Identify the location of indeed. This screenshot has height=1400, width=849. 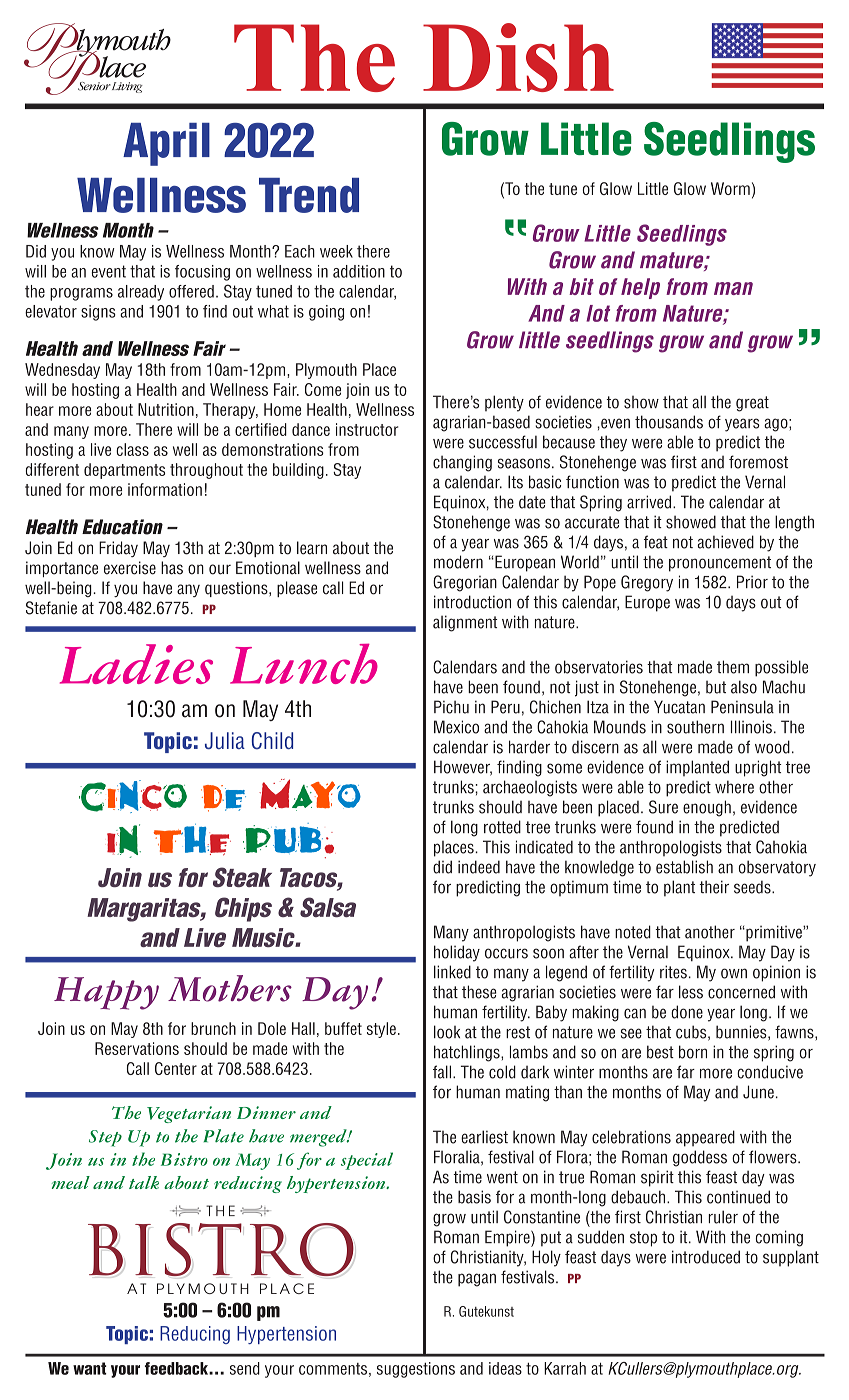
(479, 867).
